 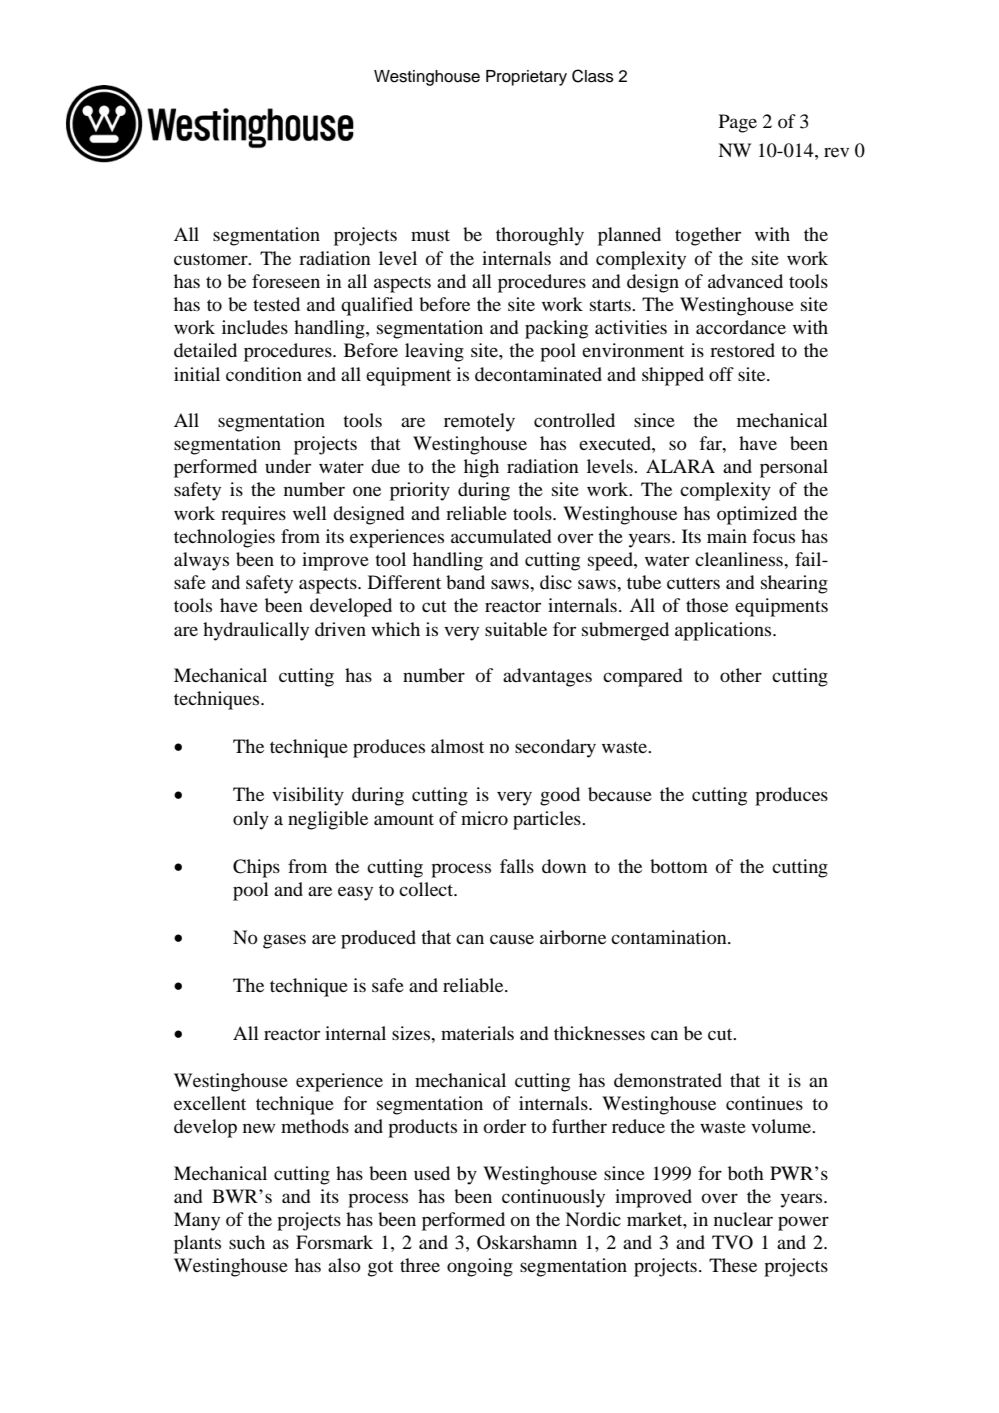 What do you see at coordinates (738, 123) in the screenshot?
I see `Page` at bounding box center [738, 123].
